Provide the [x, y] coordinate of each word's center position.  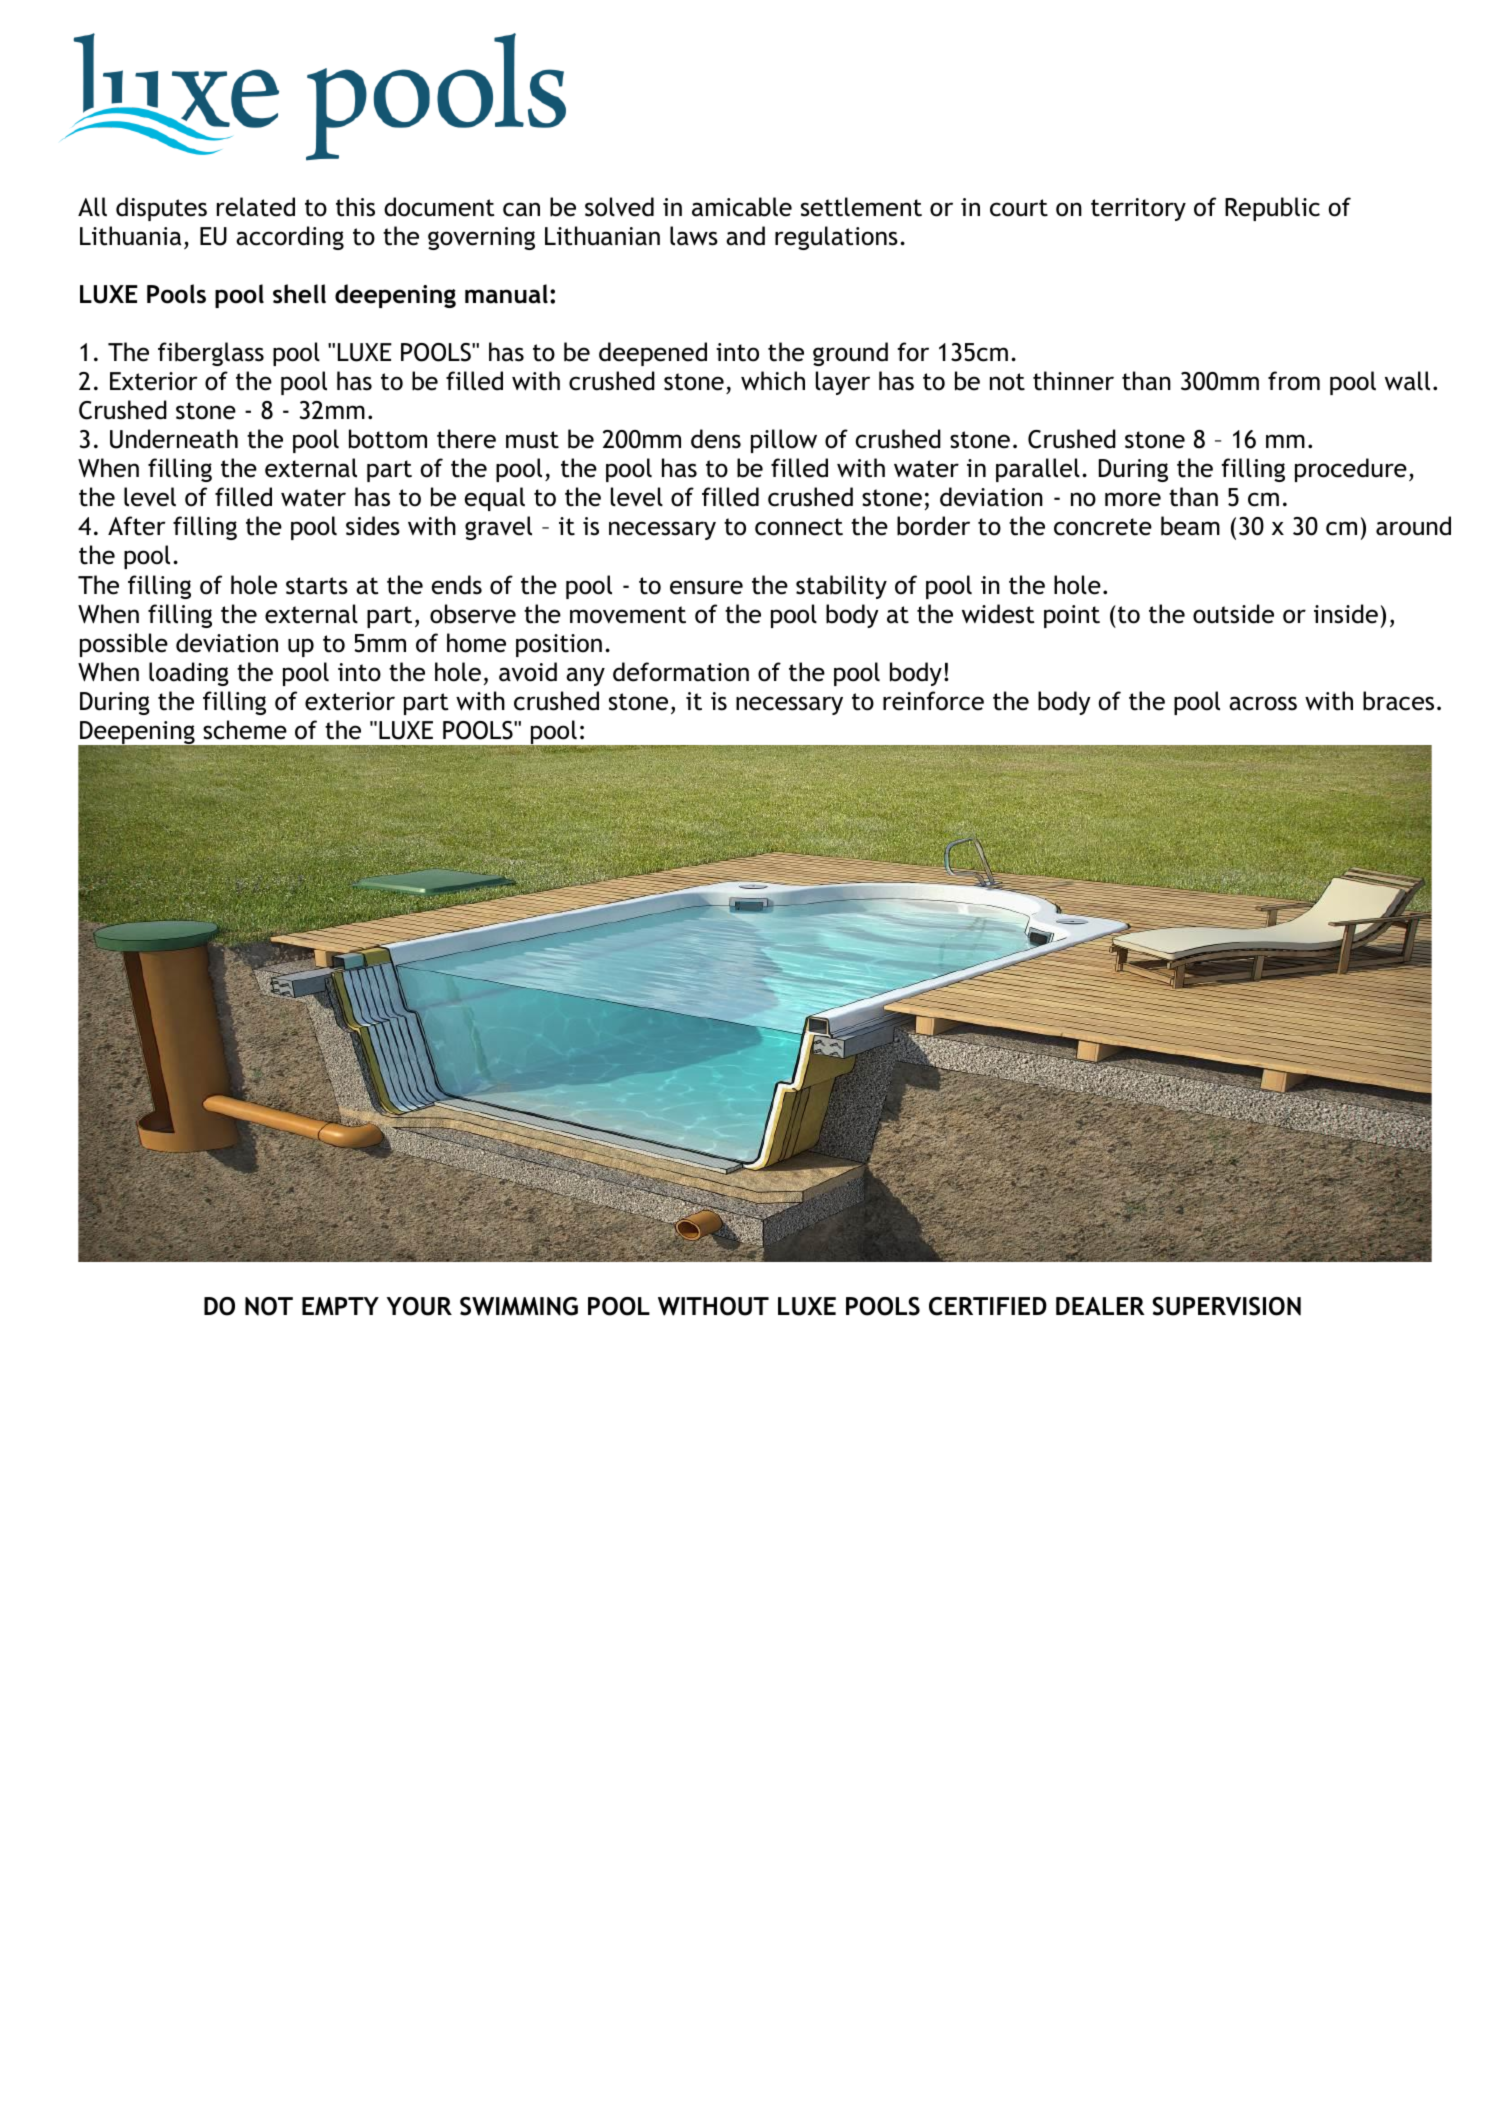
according [290, 238]
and [745, 236]
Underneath [174, 439]
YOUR [419, 1306]
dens [716, 439]
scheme [245, 730]
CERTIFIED [988, 1306]
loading [189, 674]
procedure [1351, 470]
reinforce [933, 701]
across [1263, 703]
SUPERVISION [1226, 1306]
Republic [1272, 209]
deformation [681, 672]
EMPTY [340, 1306]
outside [1233, 614]
